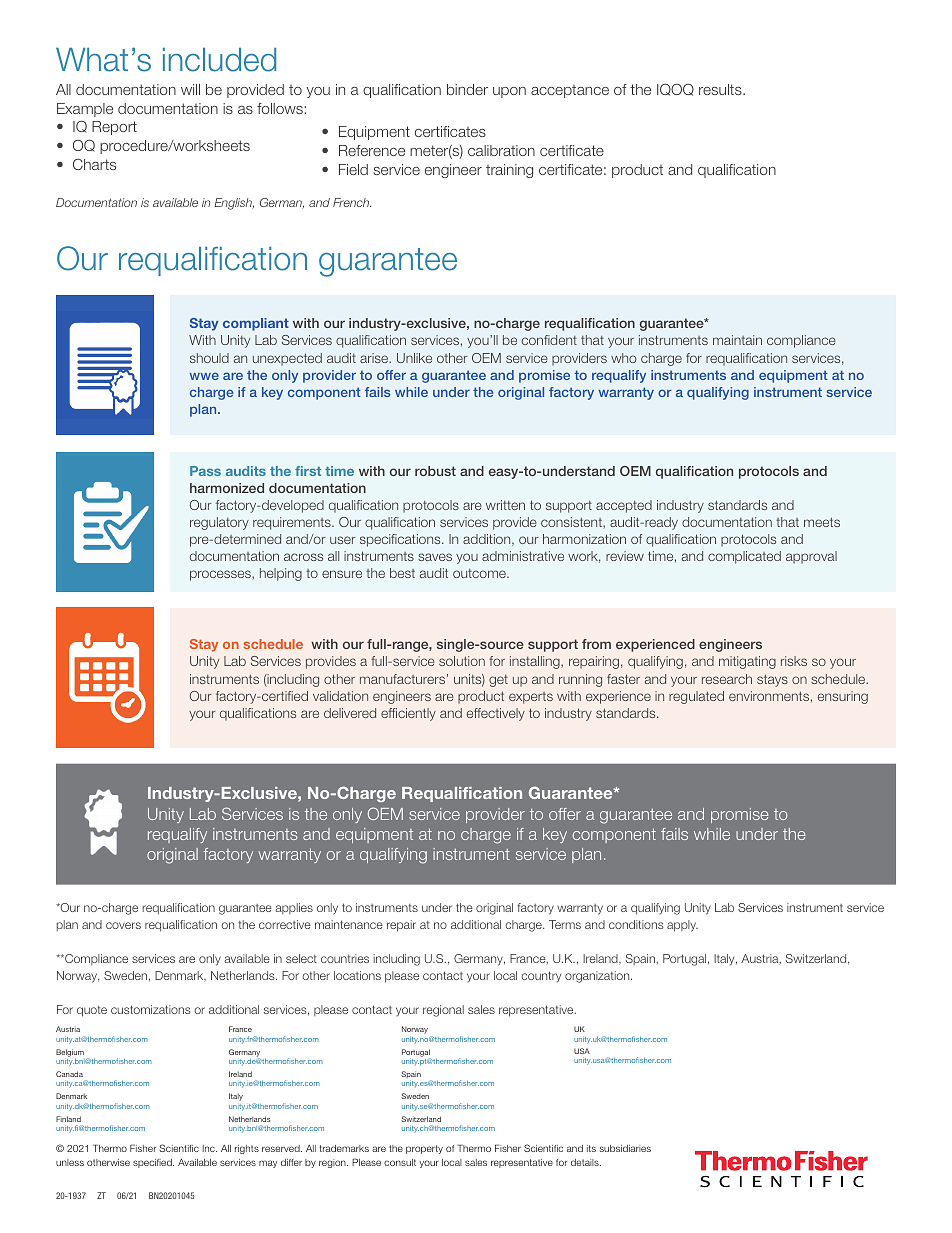 The width and height of the screenshot is (952, 1233). I want to click on effectively, so click(496, 714).
